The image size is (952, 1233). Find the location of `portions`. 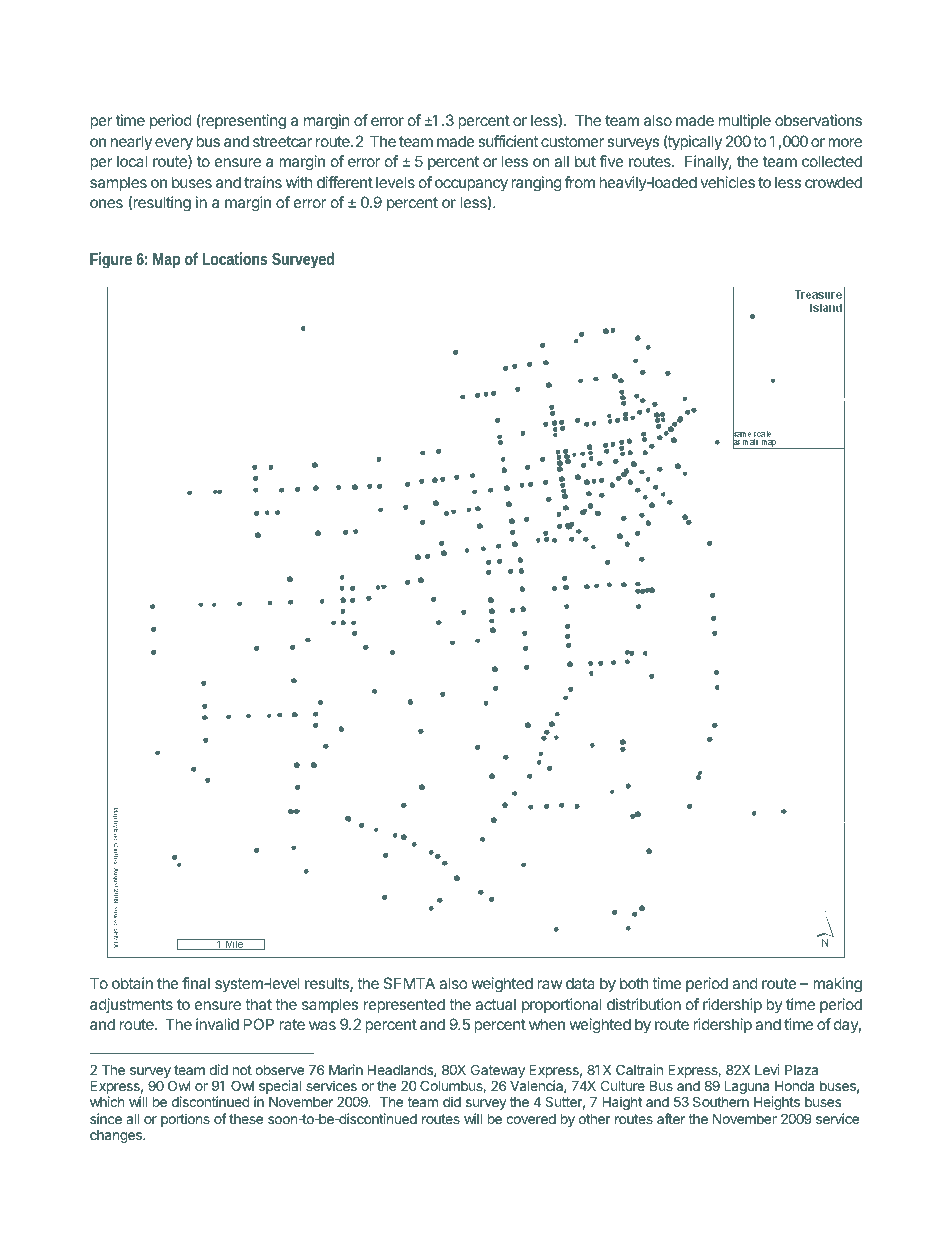

portions is located at coordinates (185, 1120).
